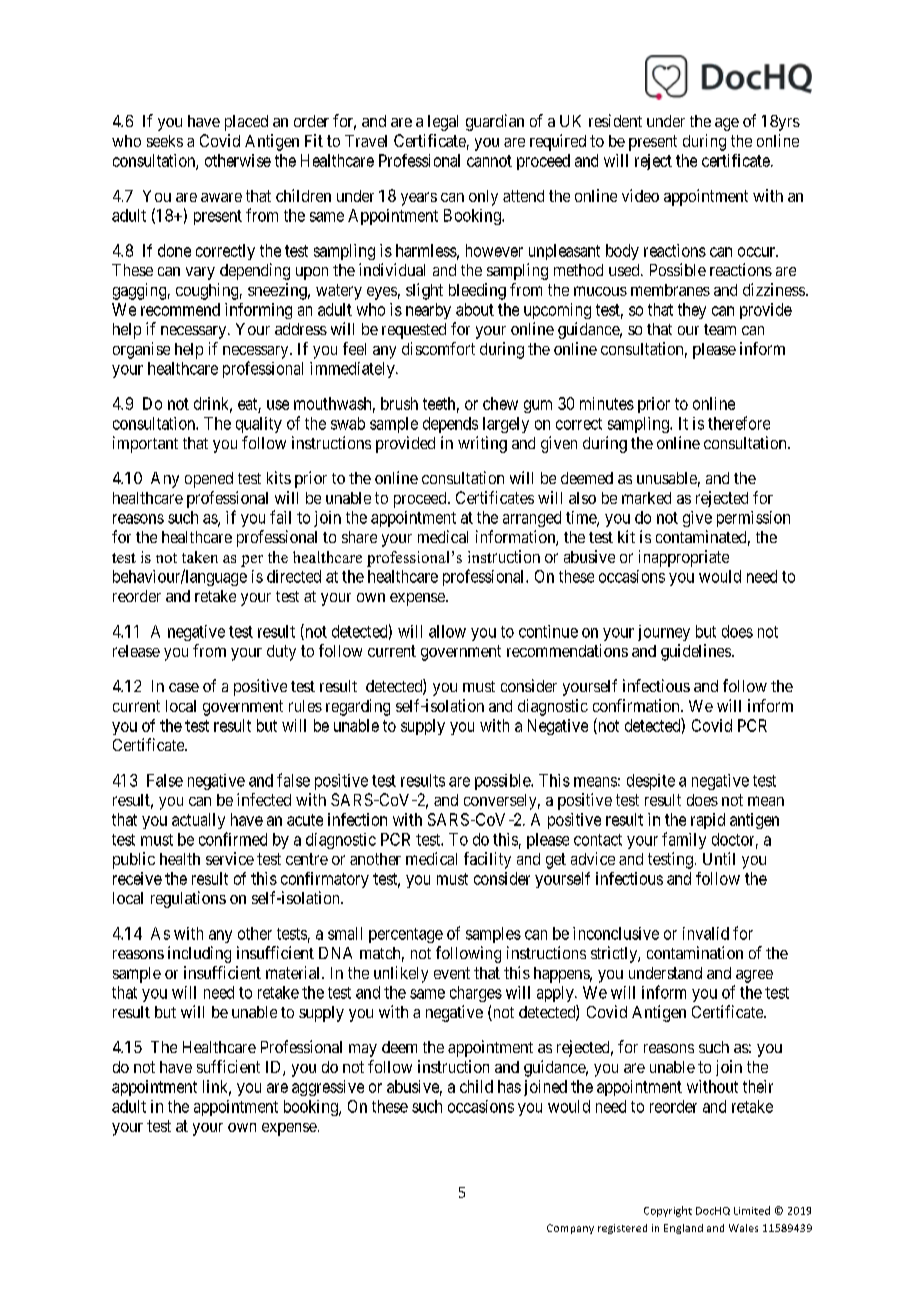 The height and width of the page is (1308, 924). I want to click on allow, so click(447, 631).
